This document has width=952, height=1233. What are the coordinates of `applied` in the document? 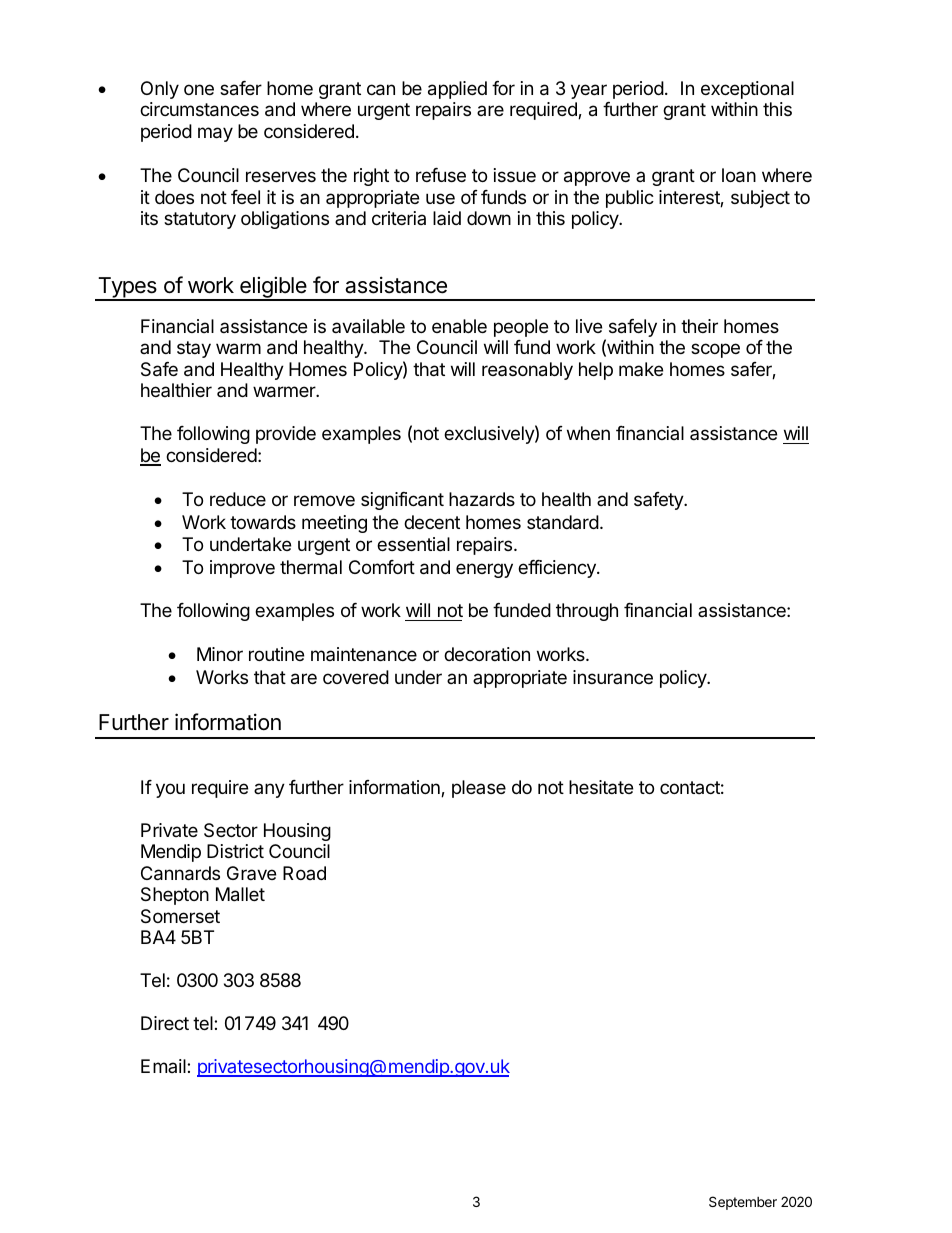 It's located at (457, 90).
